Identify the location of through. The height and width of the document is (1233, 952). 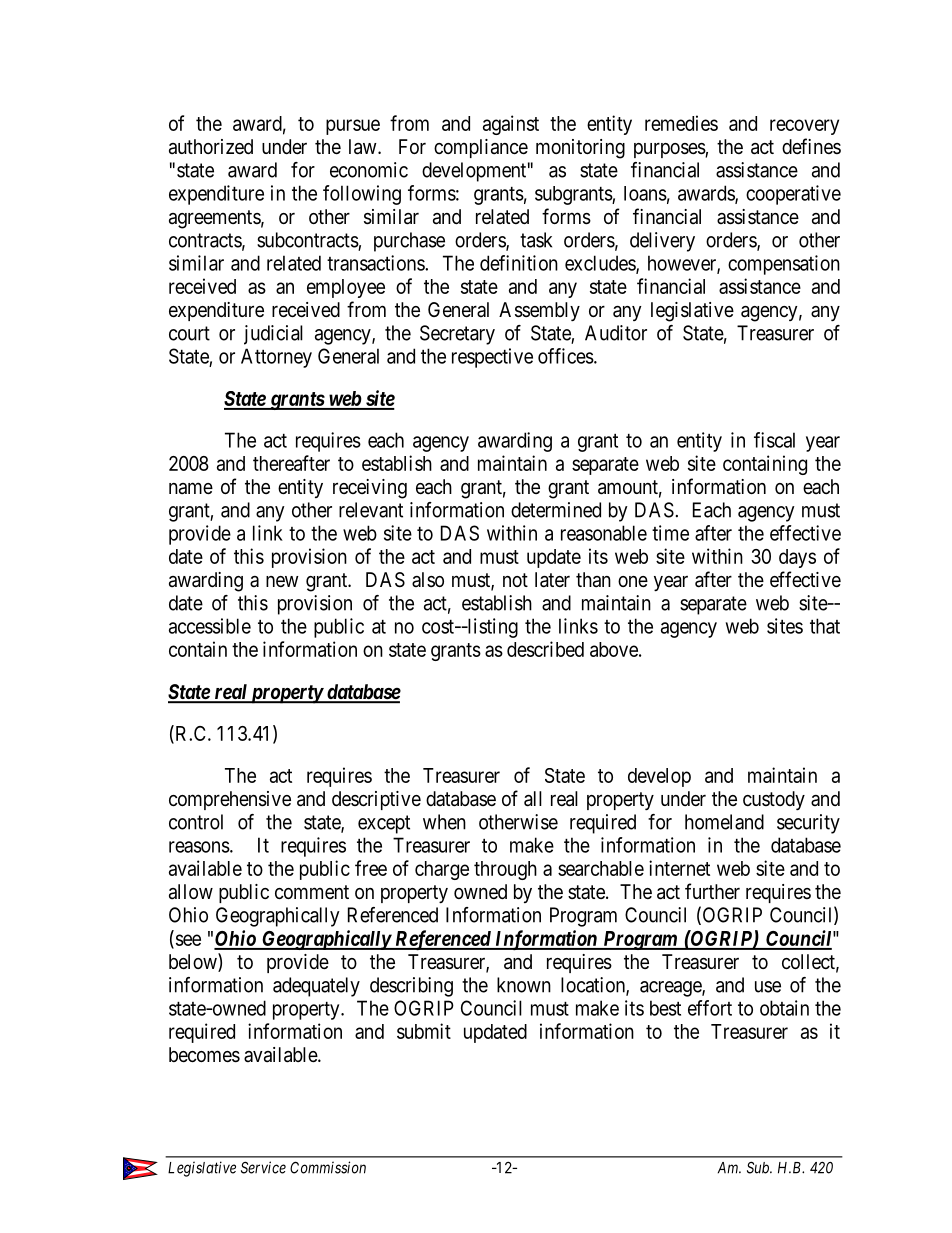
(505, 870).
